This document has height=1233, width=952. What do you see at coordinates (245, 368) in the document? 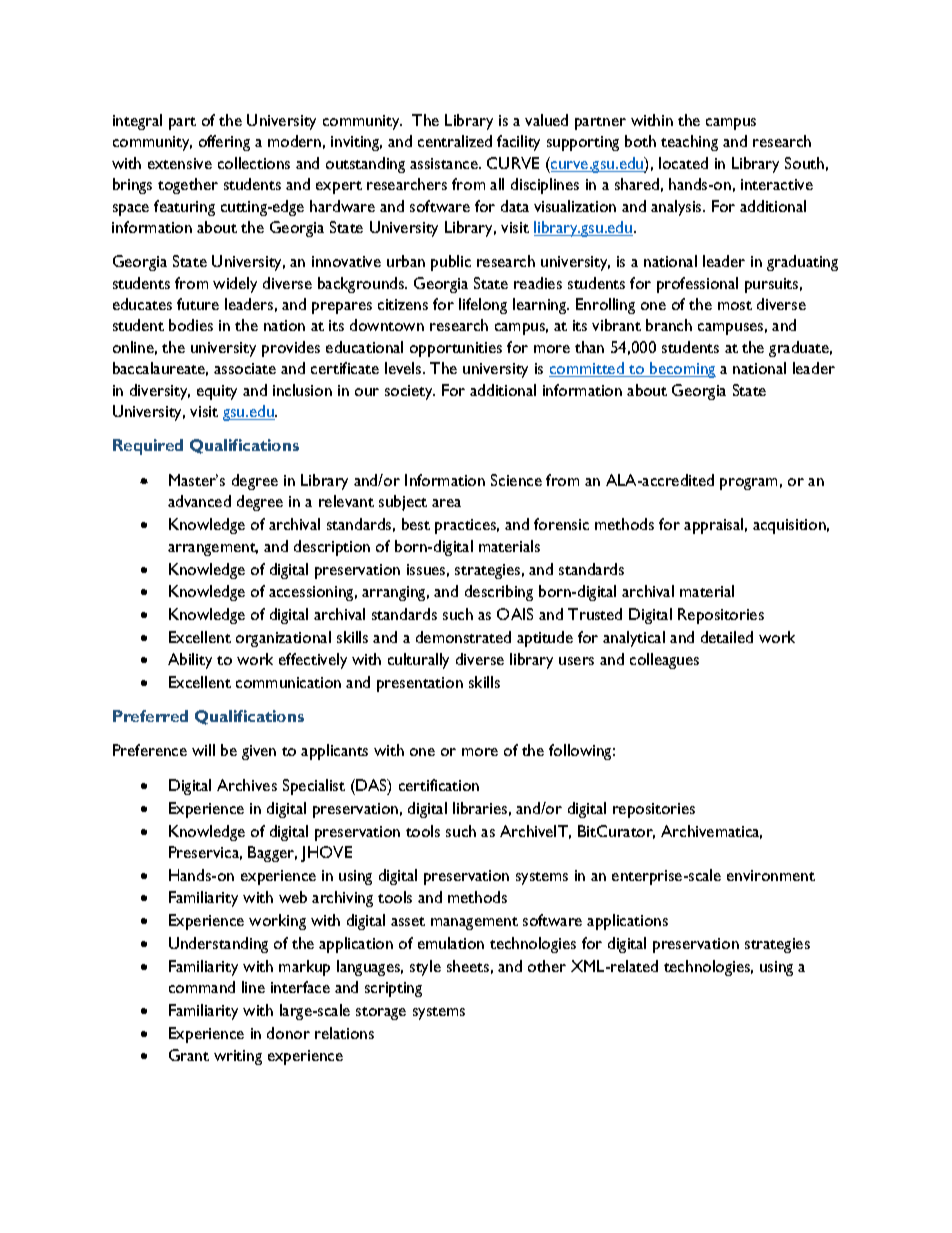
I see `associate` at bounding box center [245, 368].
